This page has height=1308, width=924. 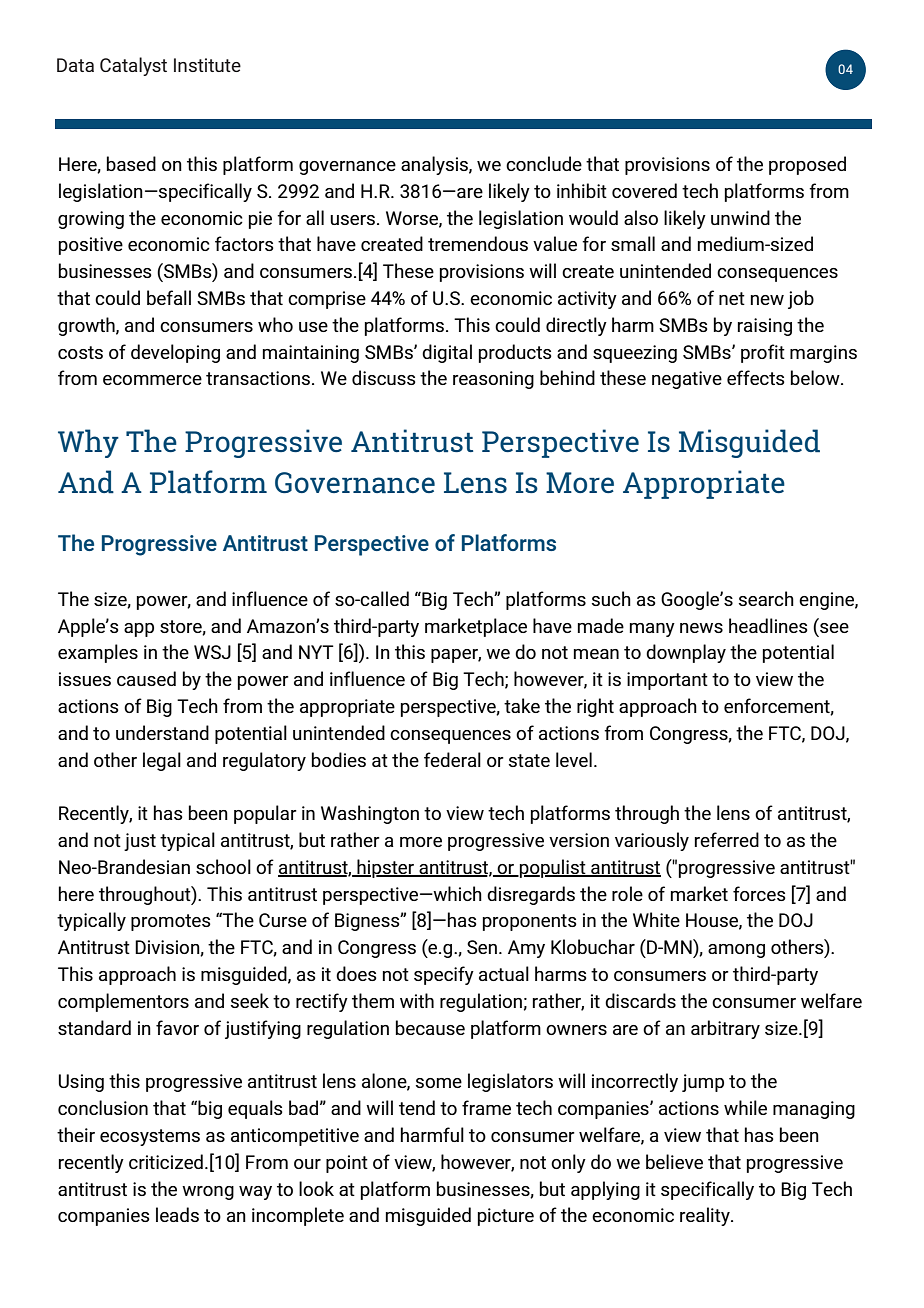 What do you see at coordinates (447, 353) in the page?
I see `digital` at bounding box center [447, 353].
